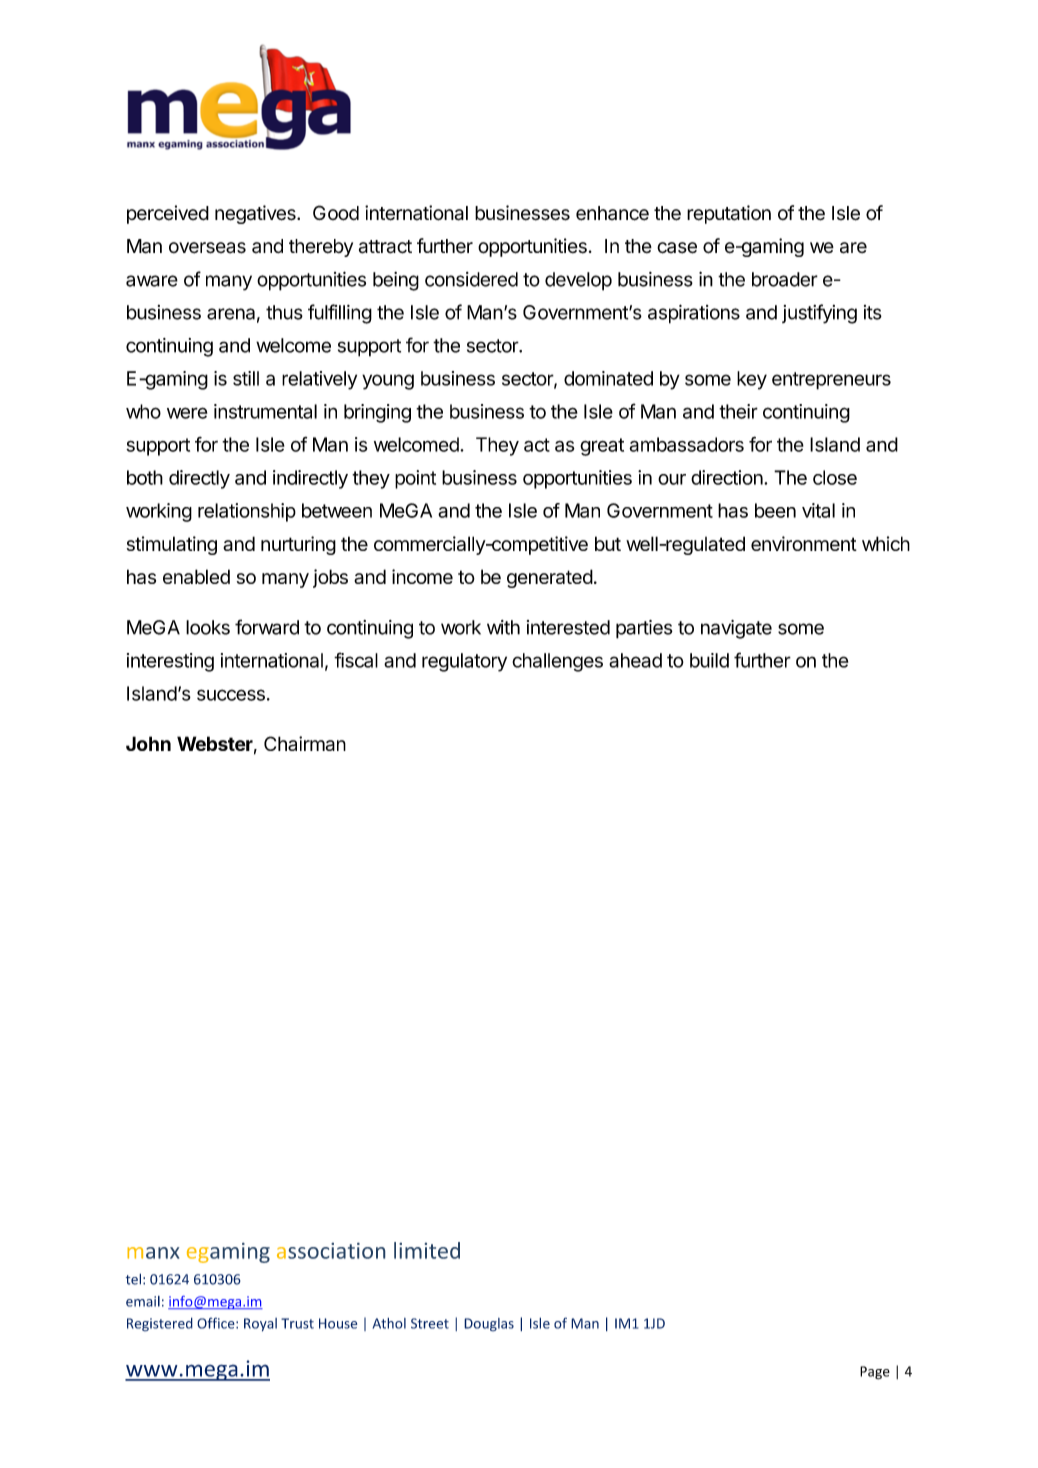  What do you see at coordinates (785, 279) in the page?
I see `broader` at bounding box center [785, 279].
